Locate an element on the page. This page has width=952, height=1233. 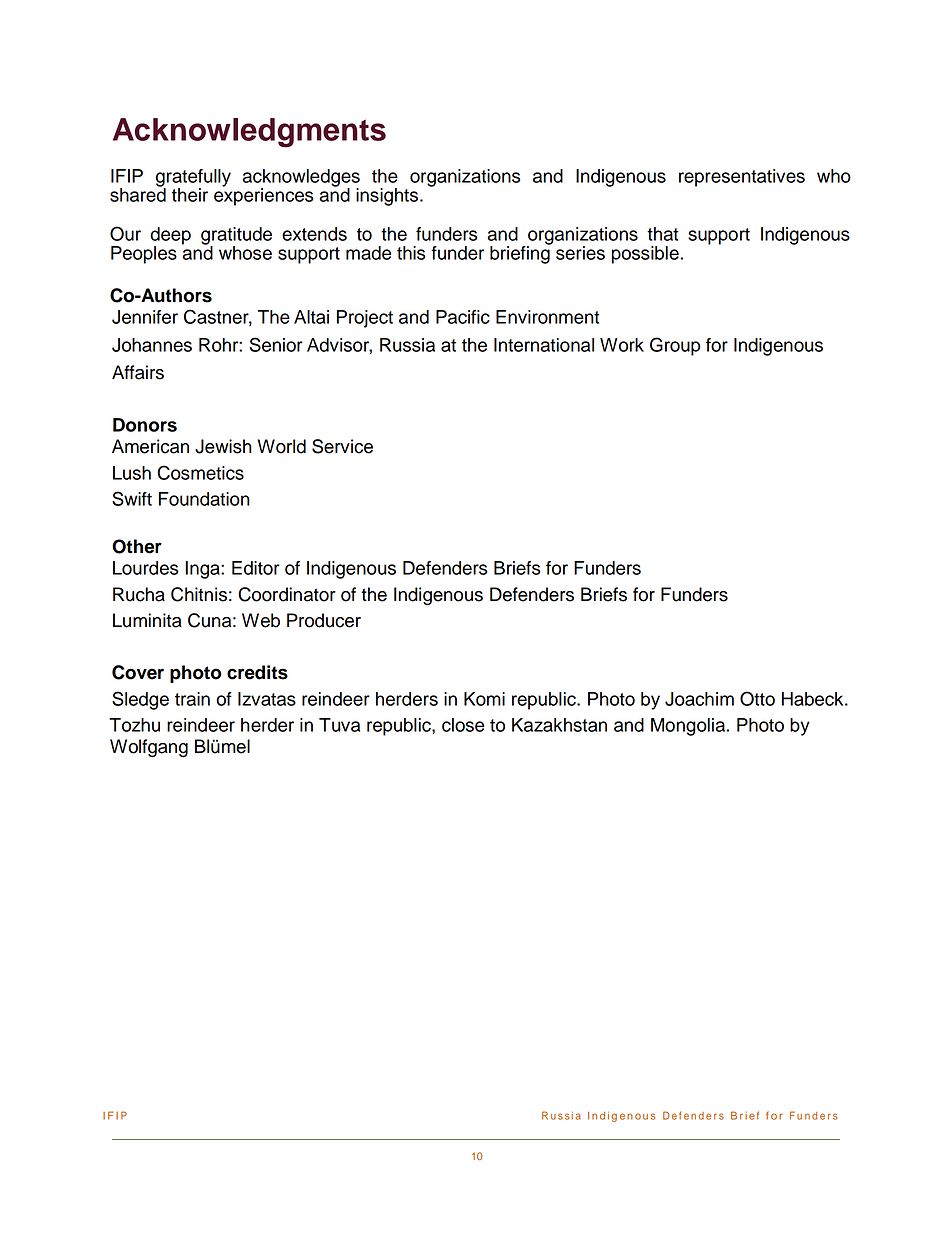
Pacific is located at coordinates (463, 317).
